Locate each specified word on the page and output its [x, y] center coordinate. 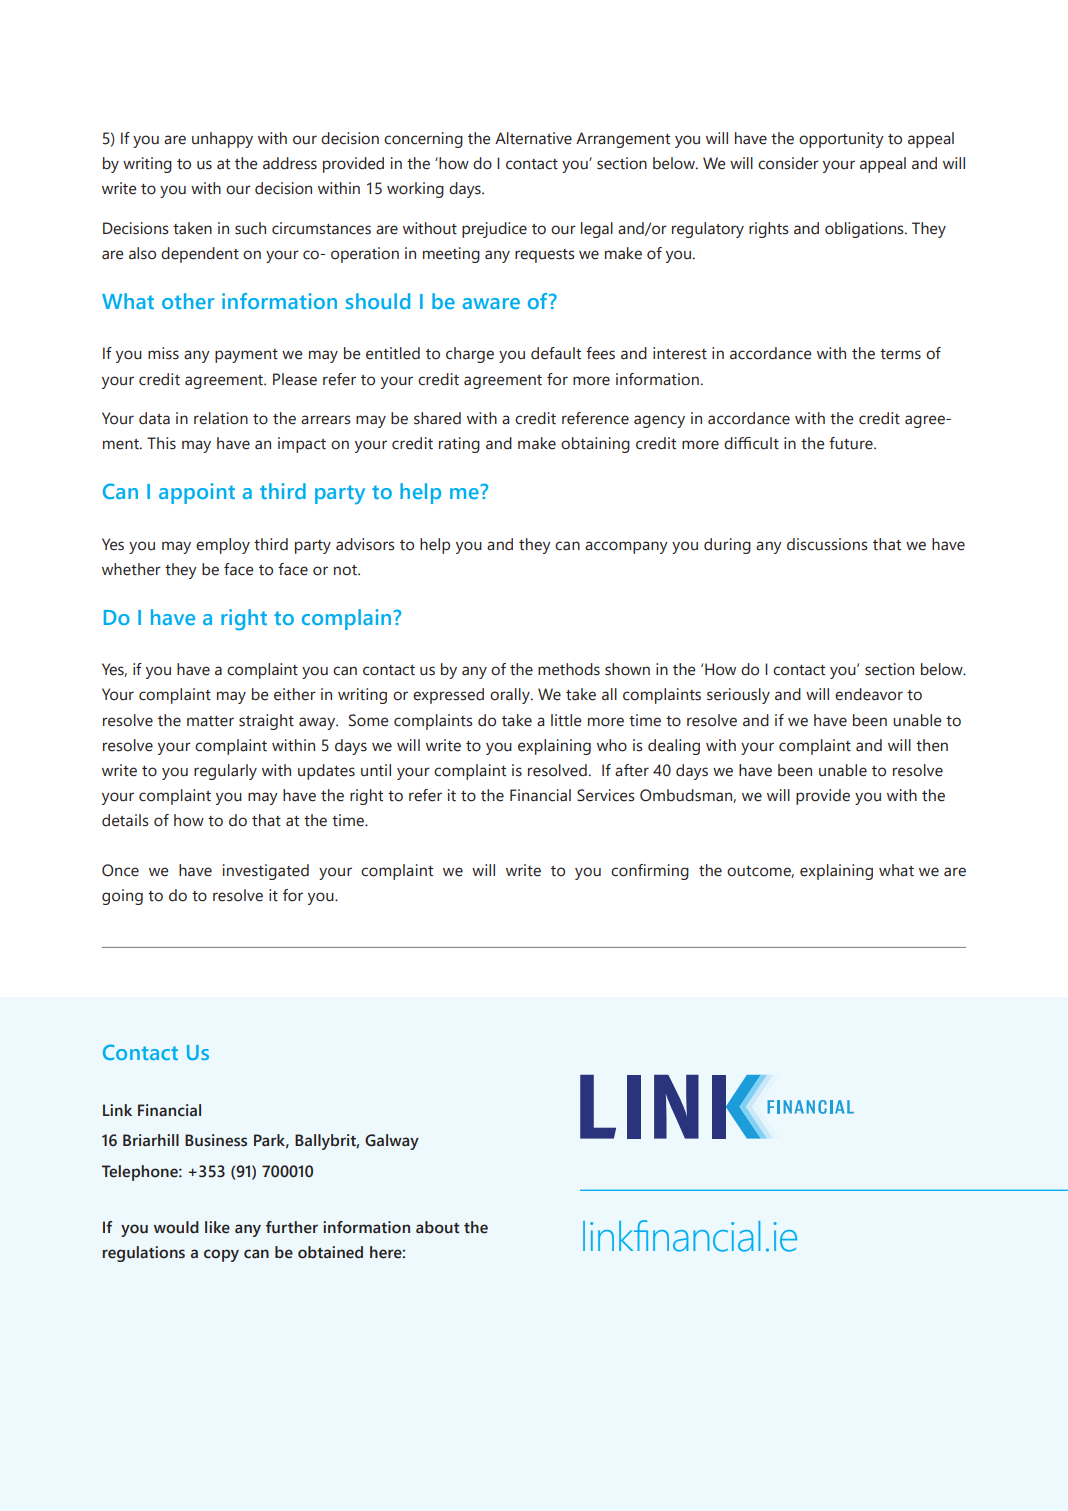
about [437, 1227]
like [217, 1227]
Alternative [533, 138]
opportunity [841, 140]
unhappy [222, 140]
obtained [330, 1252]
